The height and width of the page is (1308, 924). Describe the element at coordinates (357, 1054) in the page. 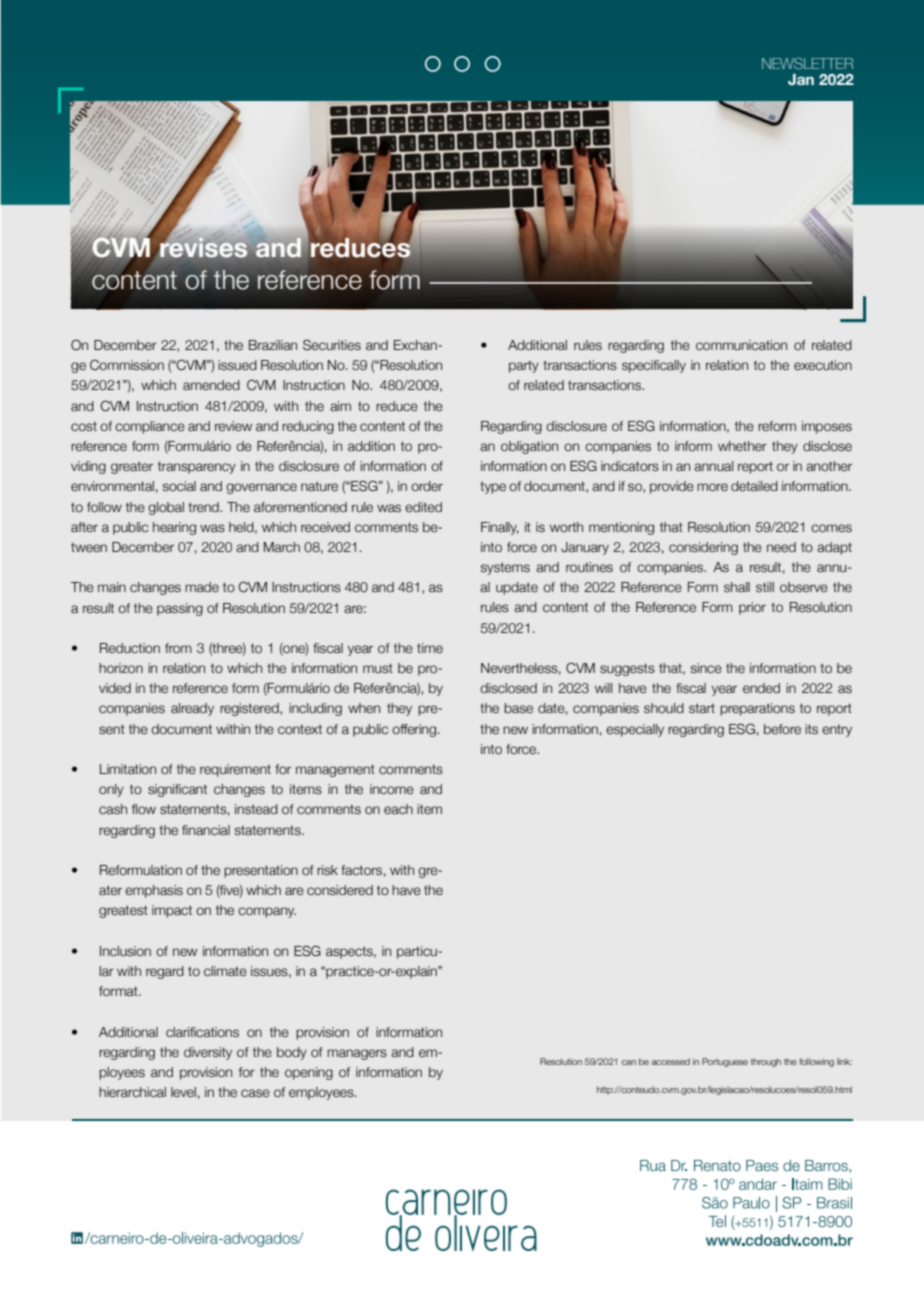

I see `managers` at that location.
